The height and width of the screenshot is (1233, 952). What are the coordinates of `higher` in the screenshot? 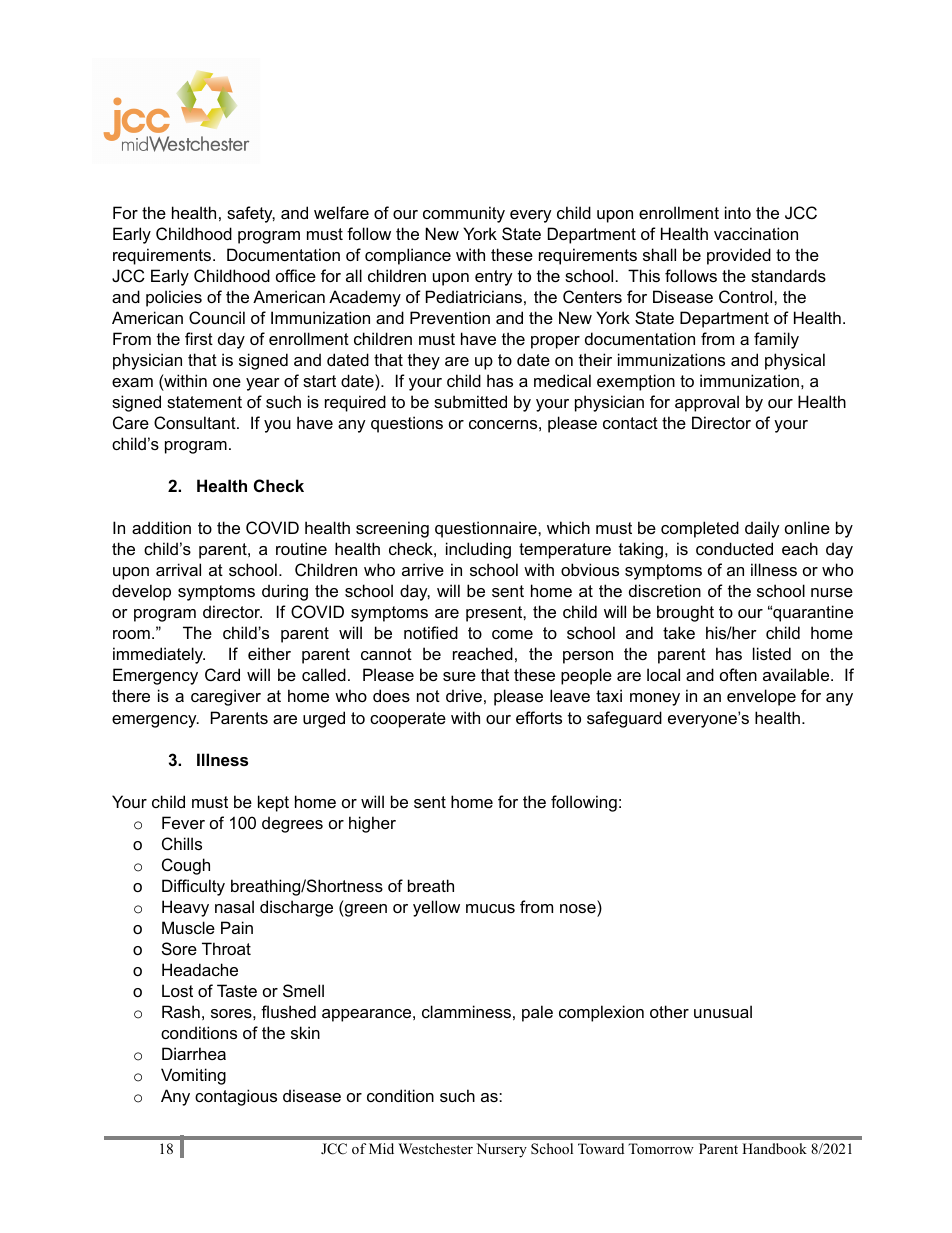 It's located at (372, 824).
